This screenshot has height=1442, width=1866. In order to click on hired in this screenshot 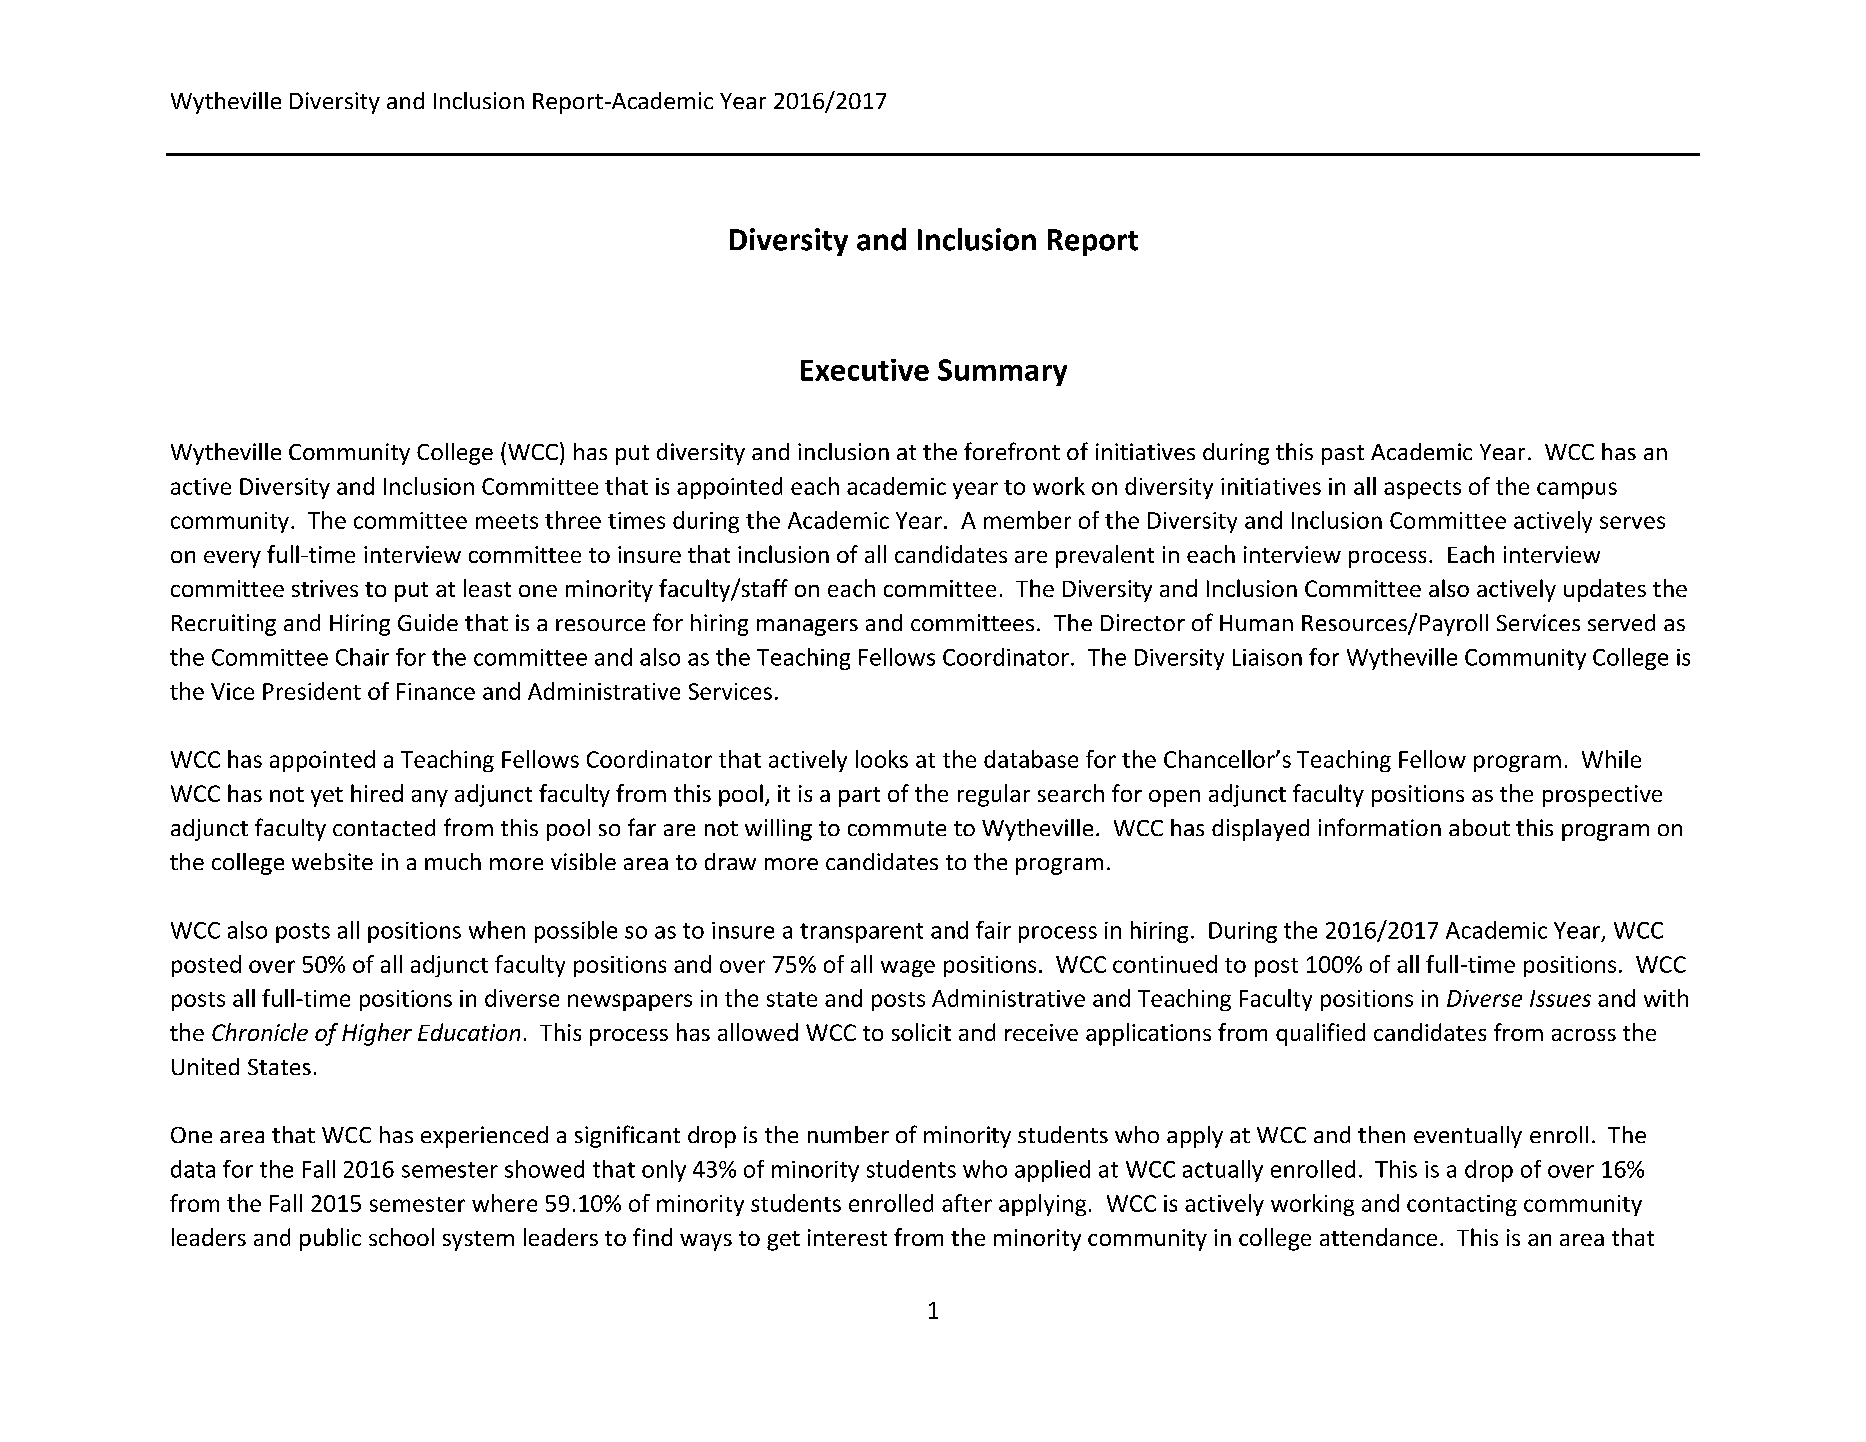, I will do `click(377, 793)`.
